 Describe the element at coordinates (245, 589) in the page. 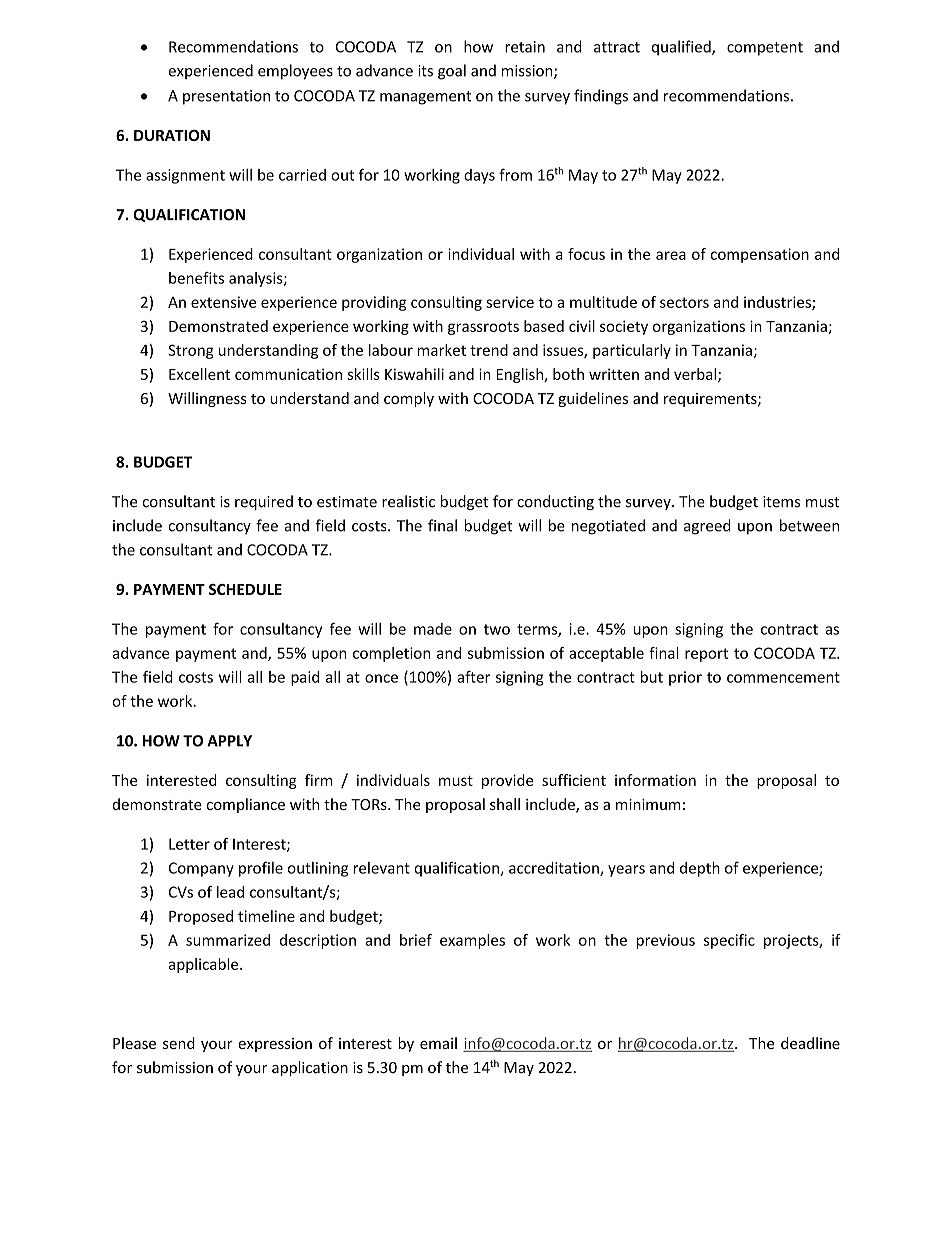

I see `SCHEDULE` at that location.
